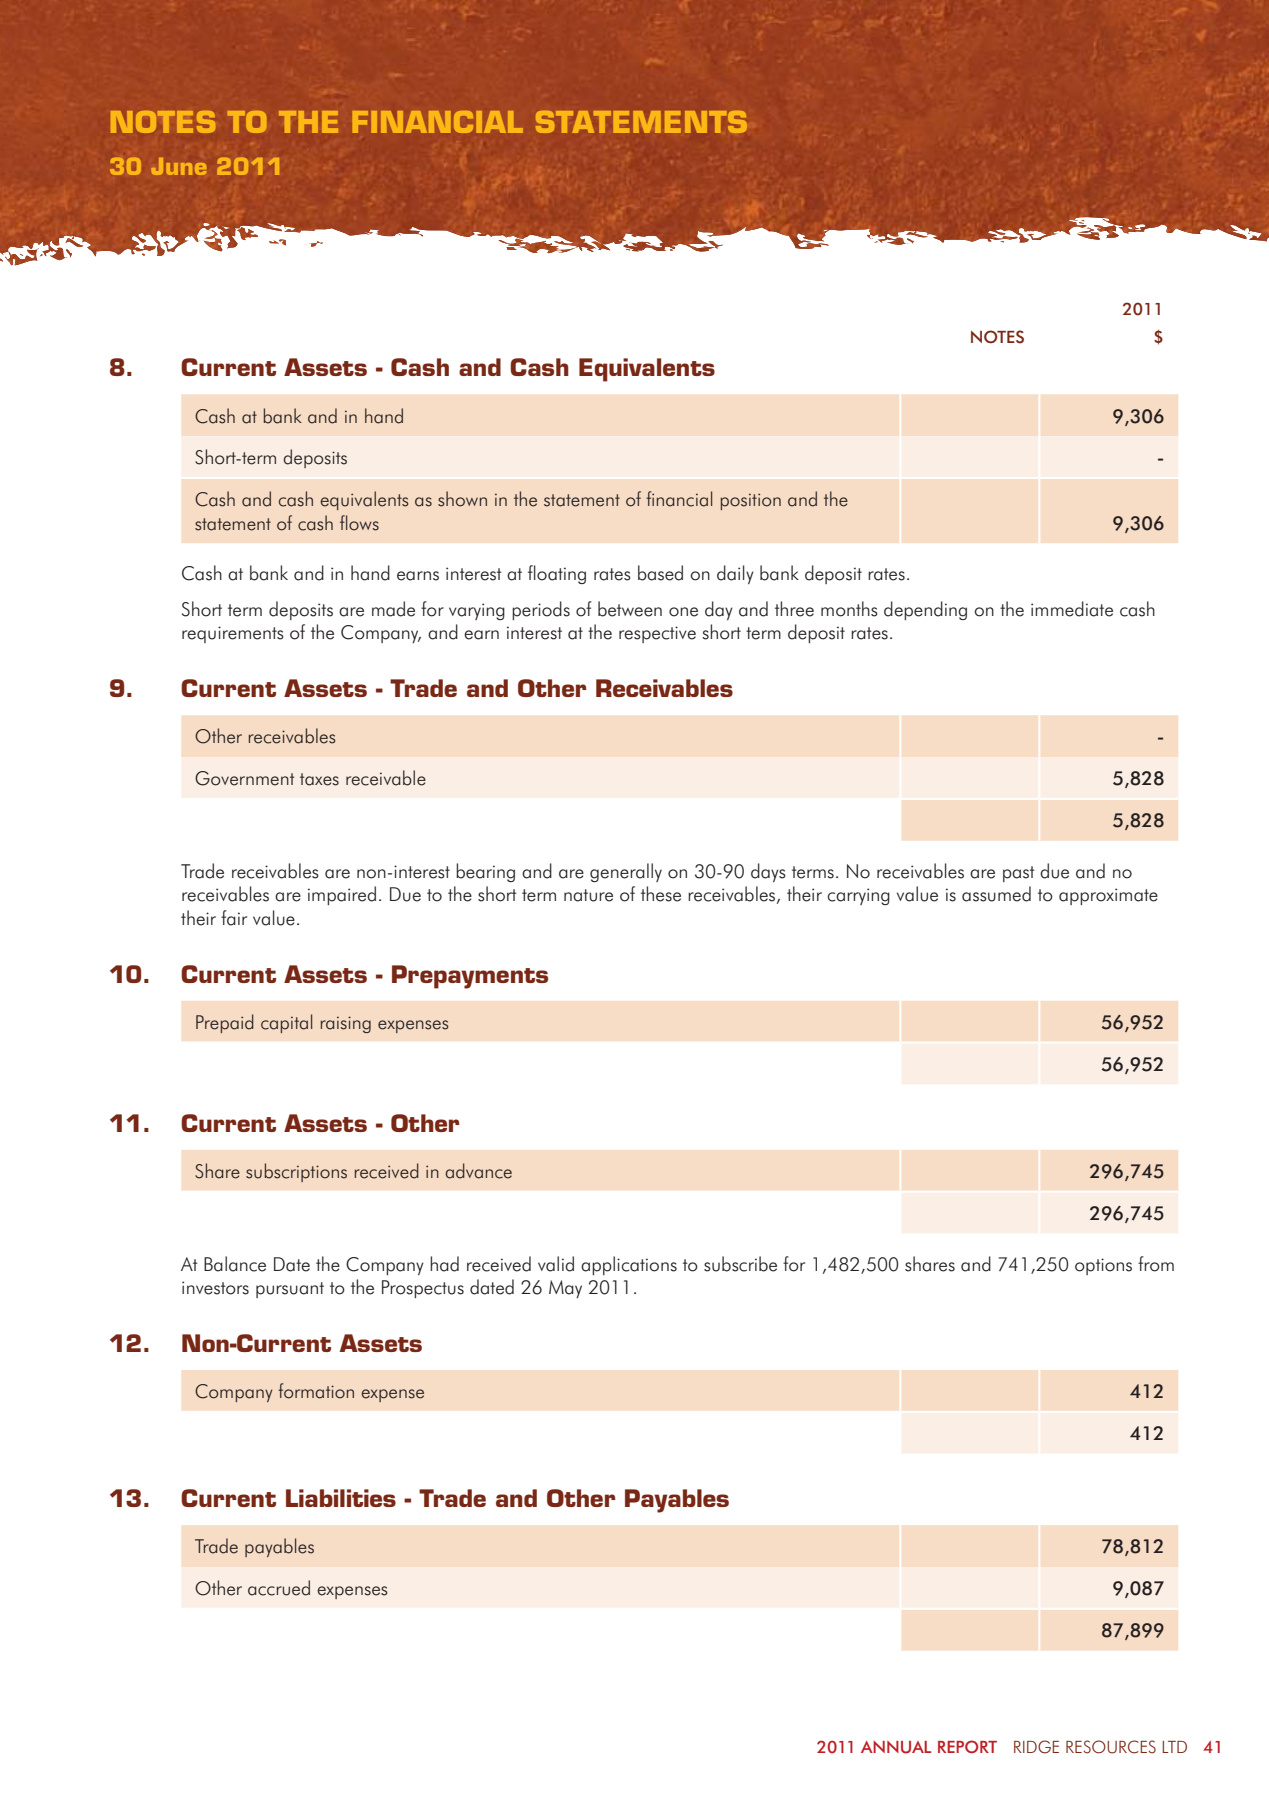 This screenshot has width=1269, height=1794. Describe the element at coordinates (279, 1588) in the screenshot. I see `accrued` at that location.
